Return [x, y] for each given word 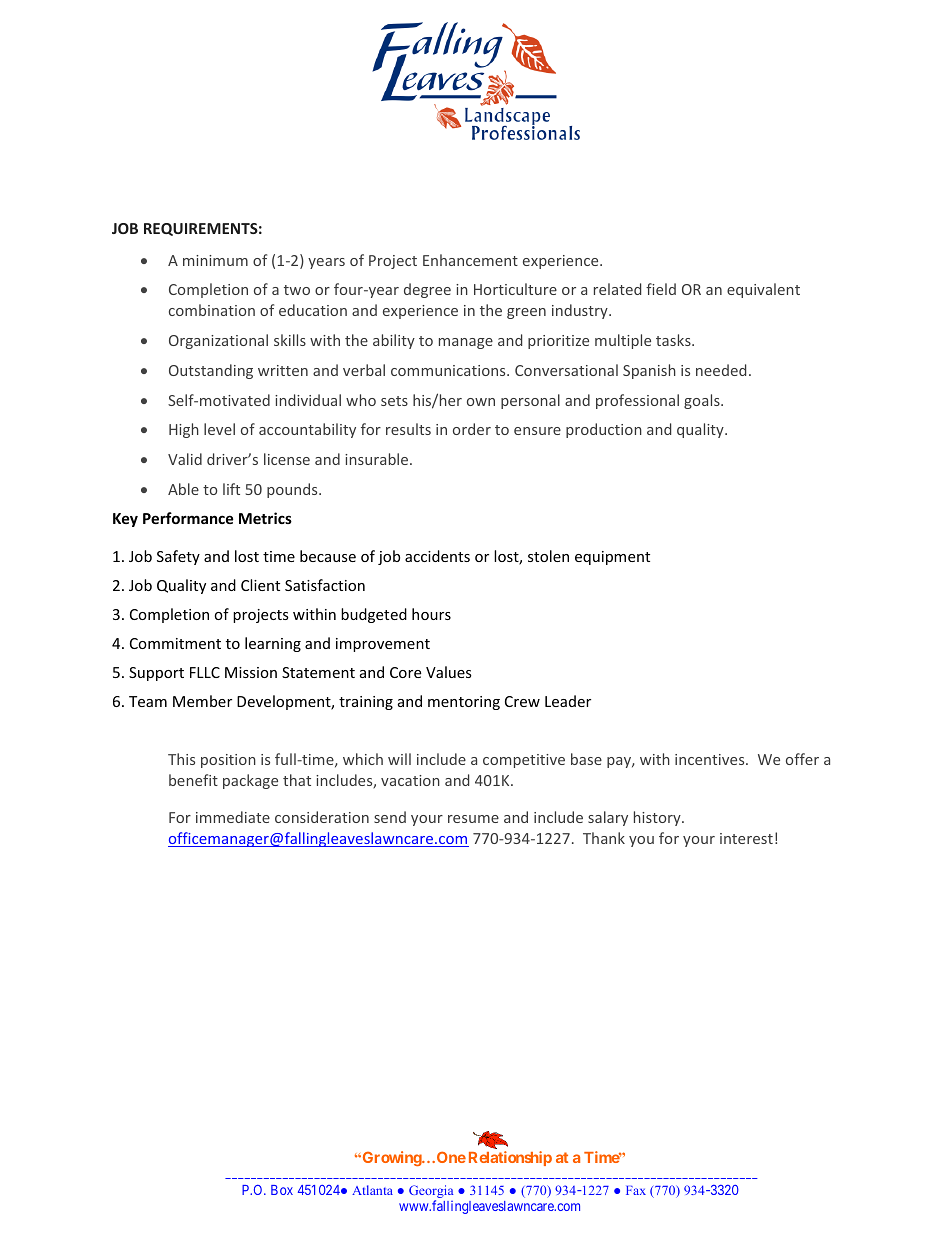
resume [473, 819]
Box [282, 1190]
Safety [178, 557]
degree [427, 290]
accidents [437, 556]
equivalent [763, 290]
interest [746, 838]
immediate [233, 817]
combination [212, 310]
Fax [636, 1190]
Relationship [510, 1158]
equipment [612, 558]
